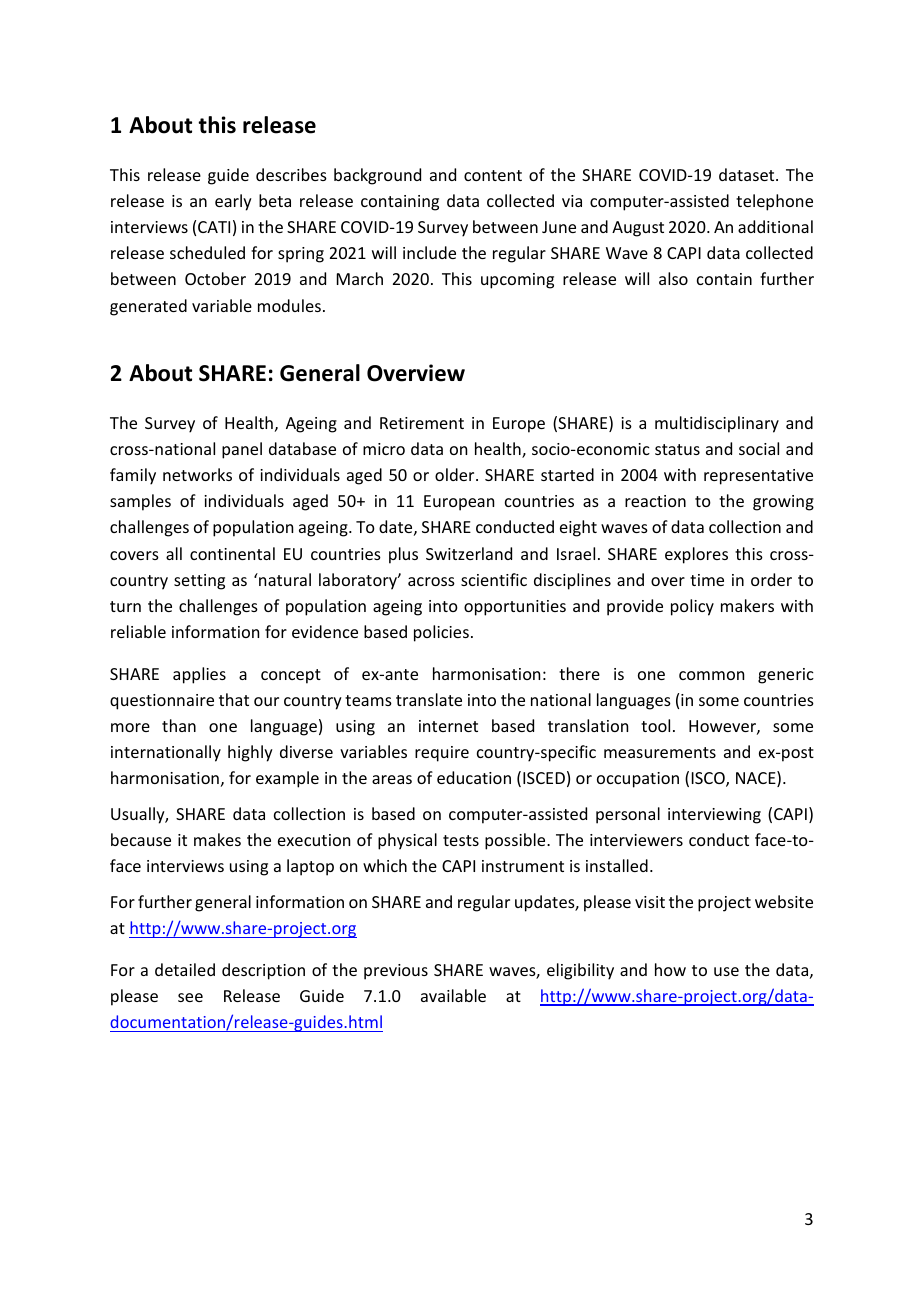  I want to click on content, so click(493, 175).
